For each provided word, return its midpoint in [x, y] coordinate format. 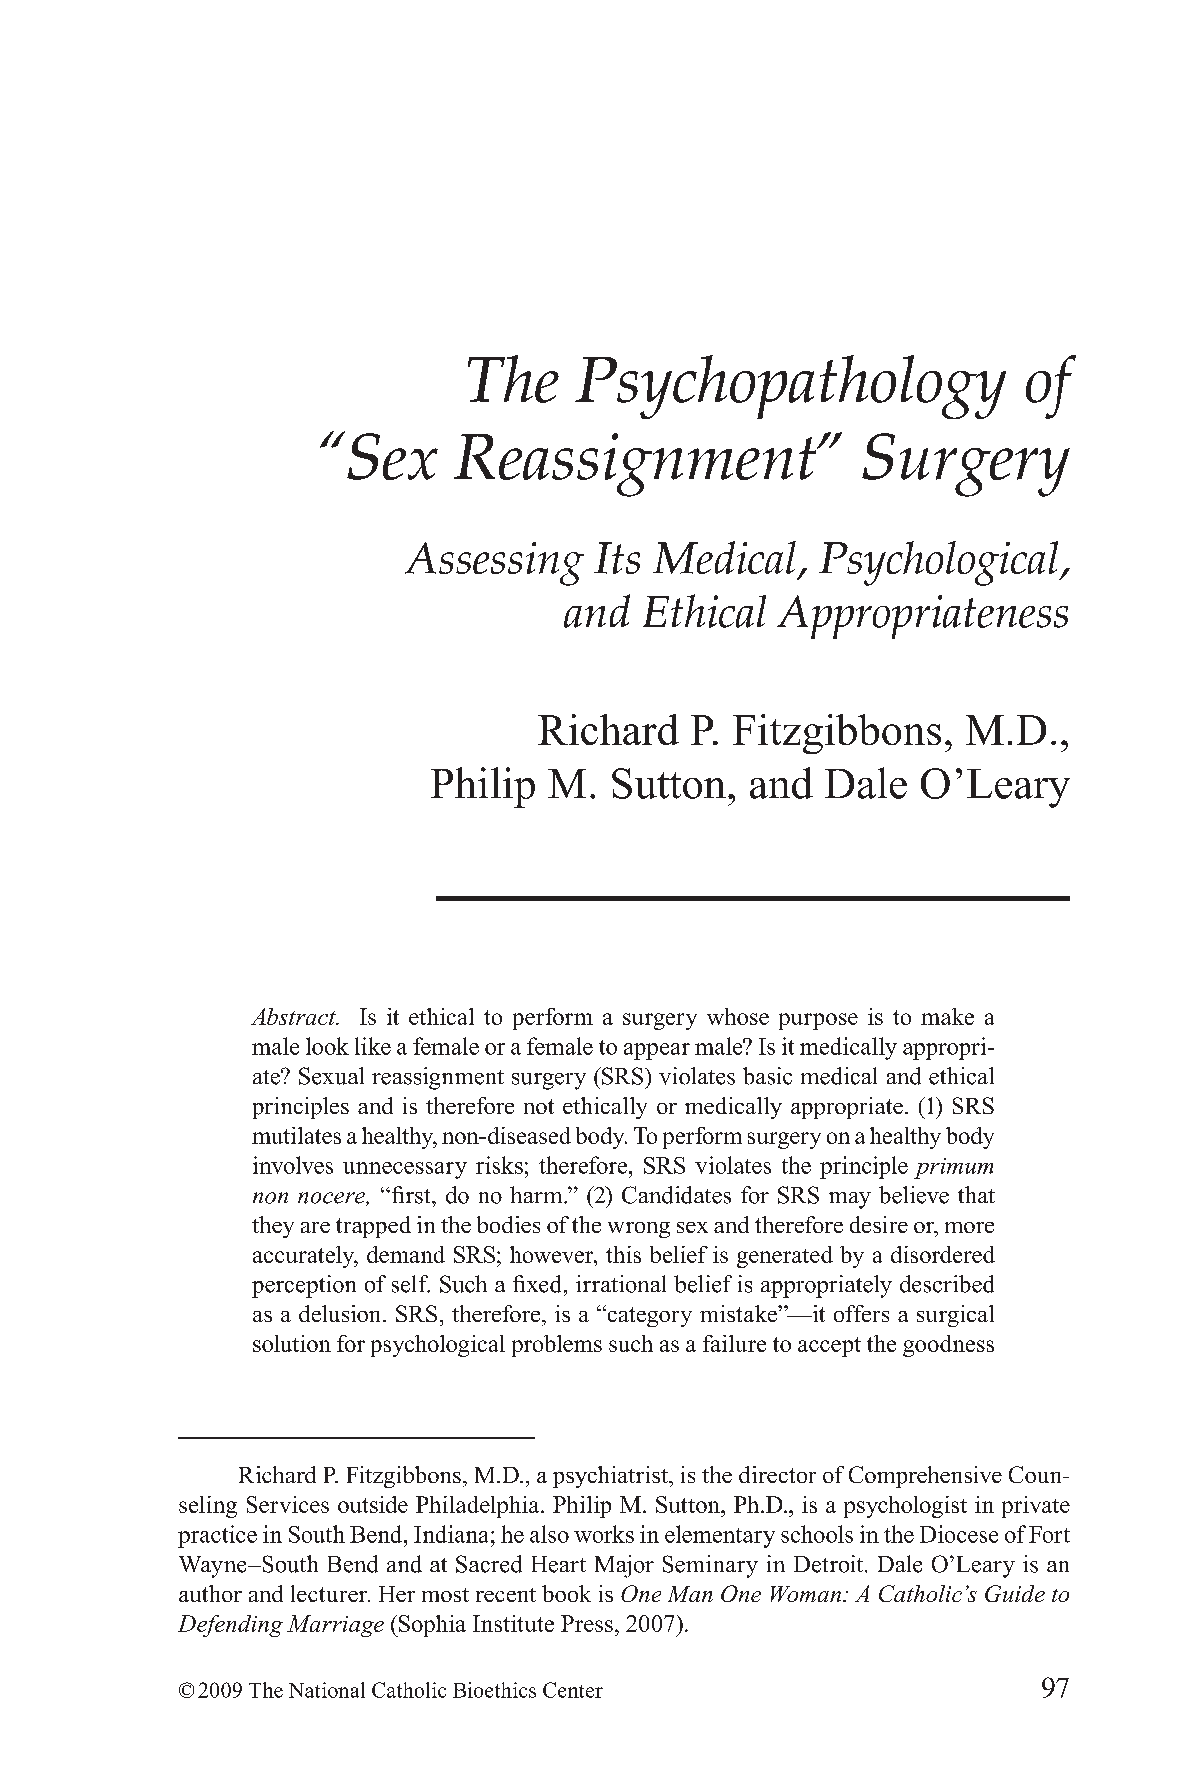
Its [617, 558]
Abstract [294, 1016]
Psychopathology [790, 387]
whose [738, 1016]
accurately [305, 1257]
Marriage [335, 1626]
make [947, 1016]
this [623, 1254]
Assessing [494, 564]
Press [587, 1623]
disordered [943, 1254]
